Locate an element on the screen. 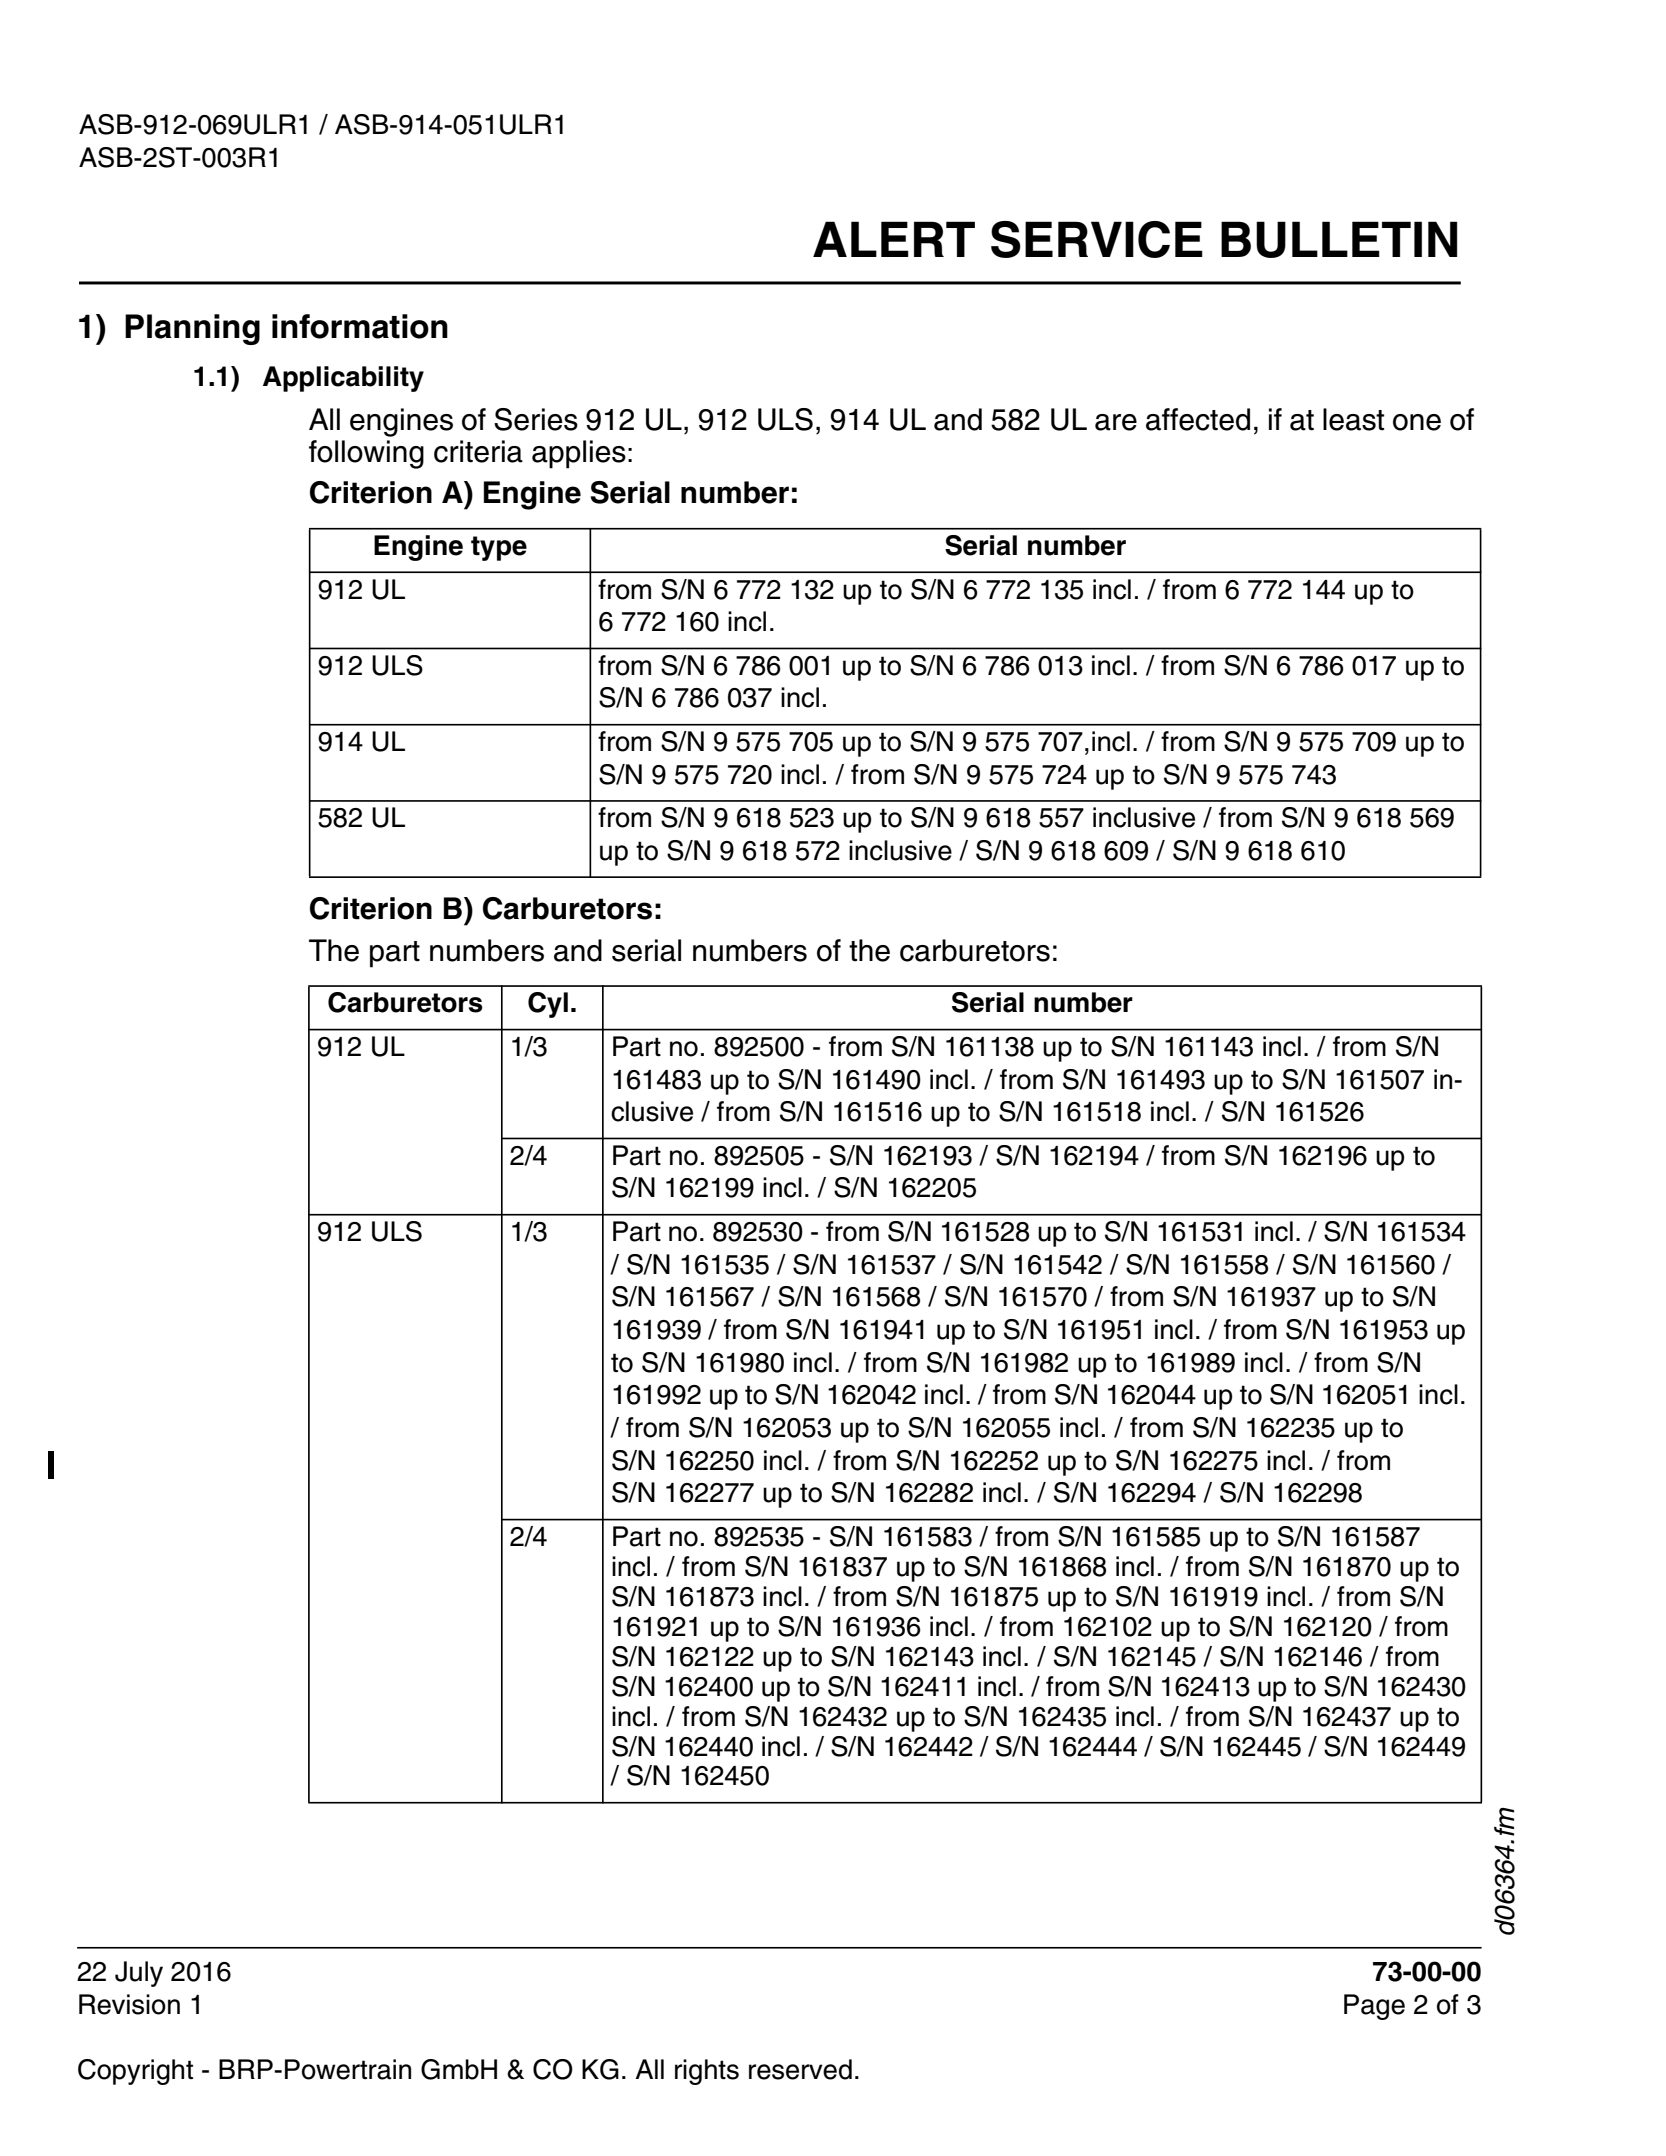 This screenshot has width=1666, height=2156. information is located at coordinates (360, 326).
